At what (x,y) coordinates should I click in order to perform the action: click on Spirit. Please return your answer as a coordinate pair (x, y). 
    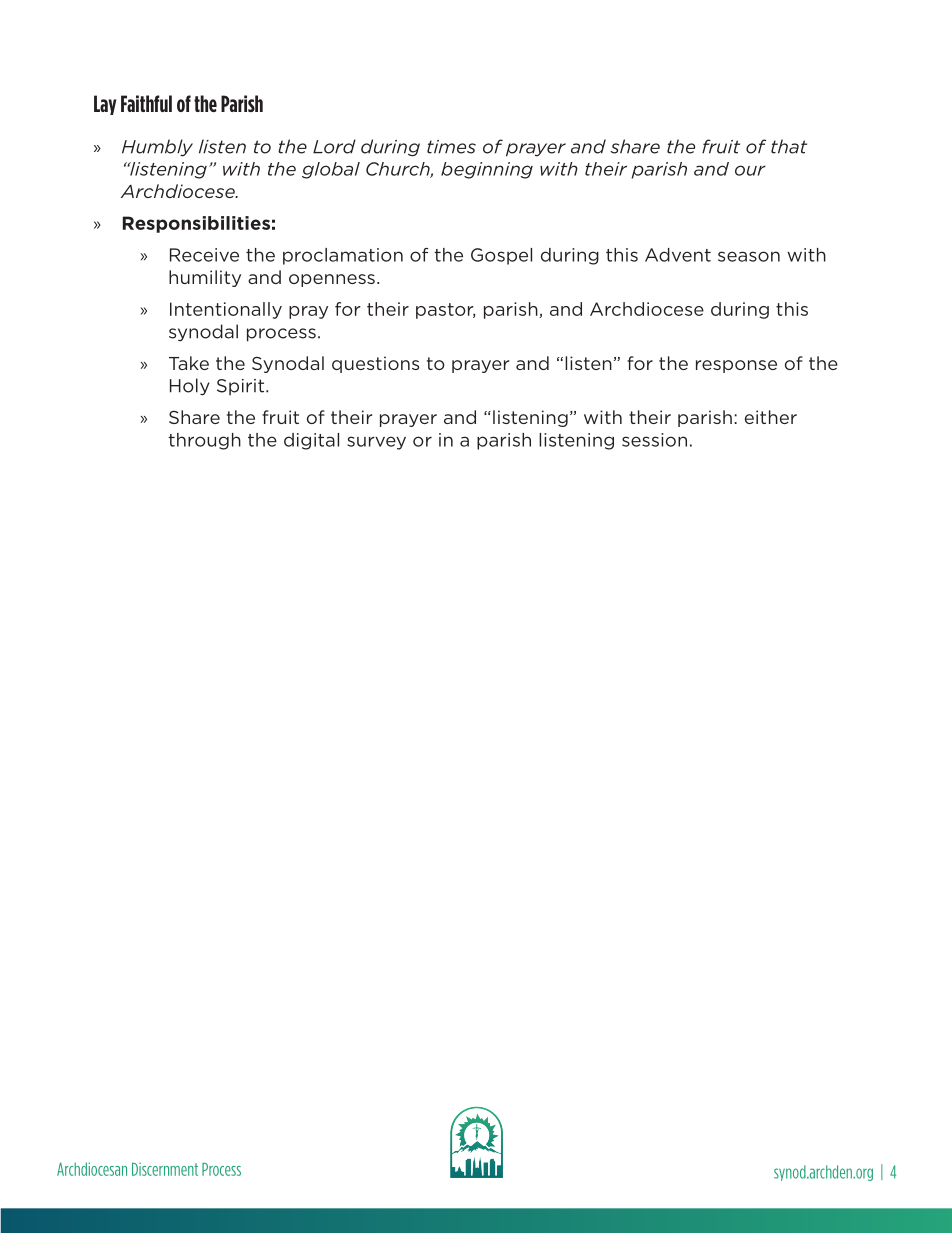
    Looking at the image, I should click on (242, 387).
